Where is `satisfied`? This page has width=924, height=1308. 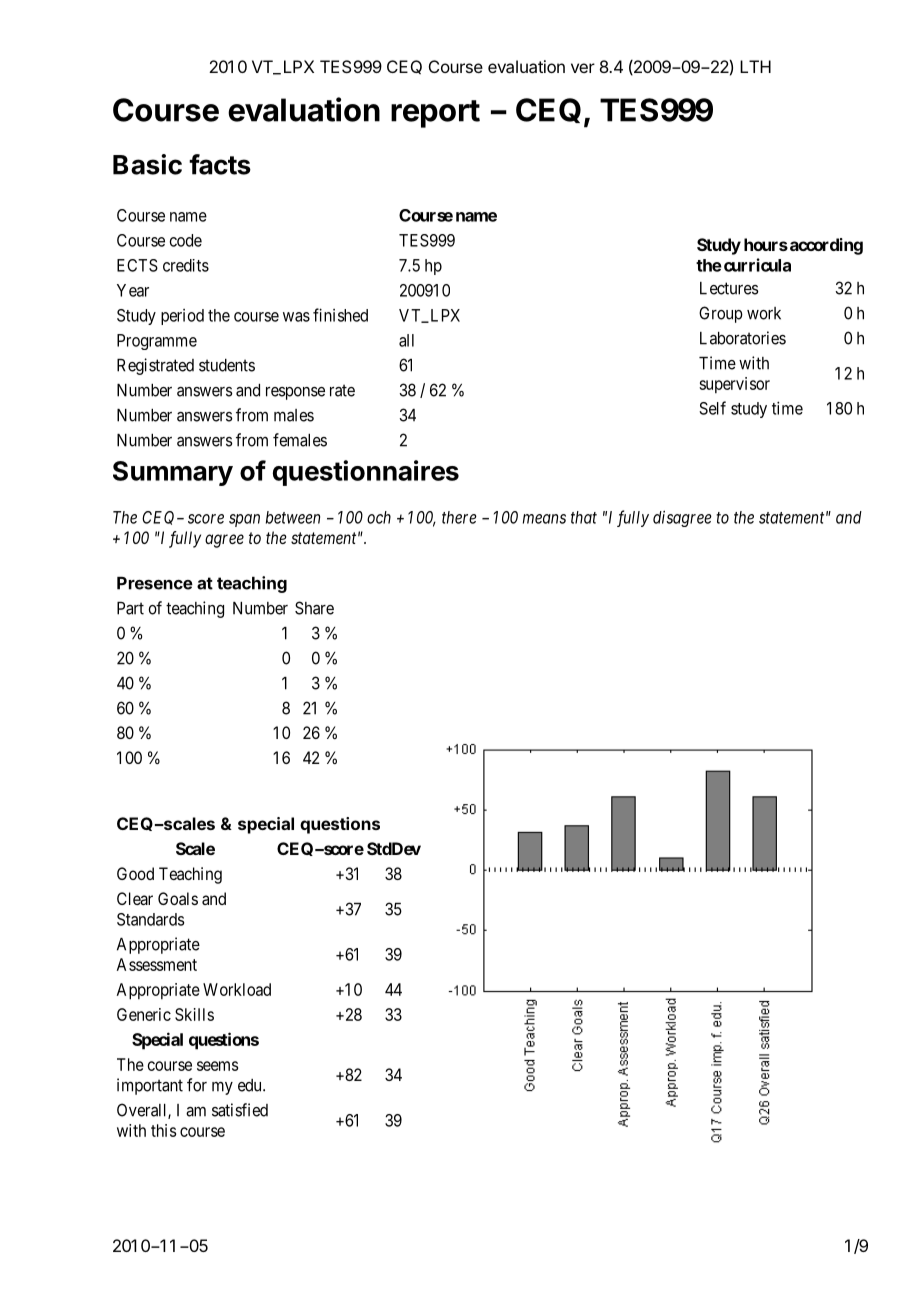 satisfied is located at coordinates (240, 1110).
